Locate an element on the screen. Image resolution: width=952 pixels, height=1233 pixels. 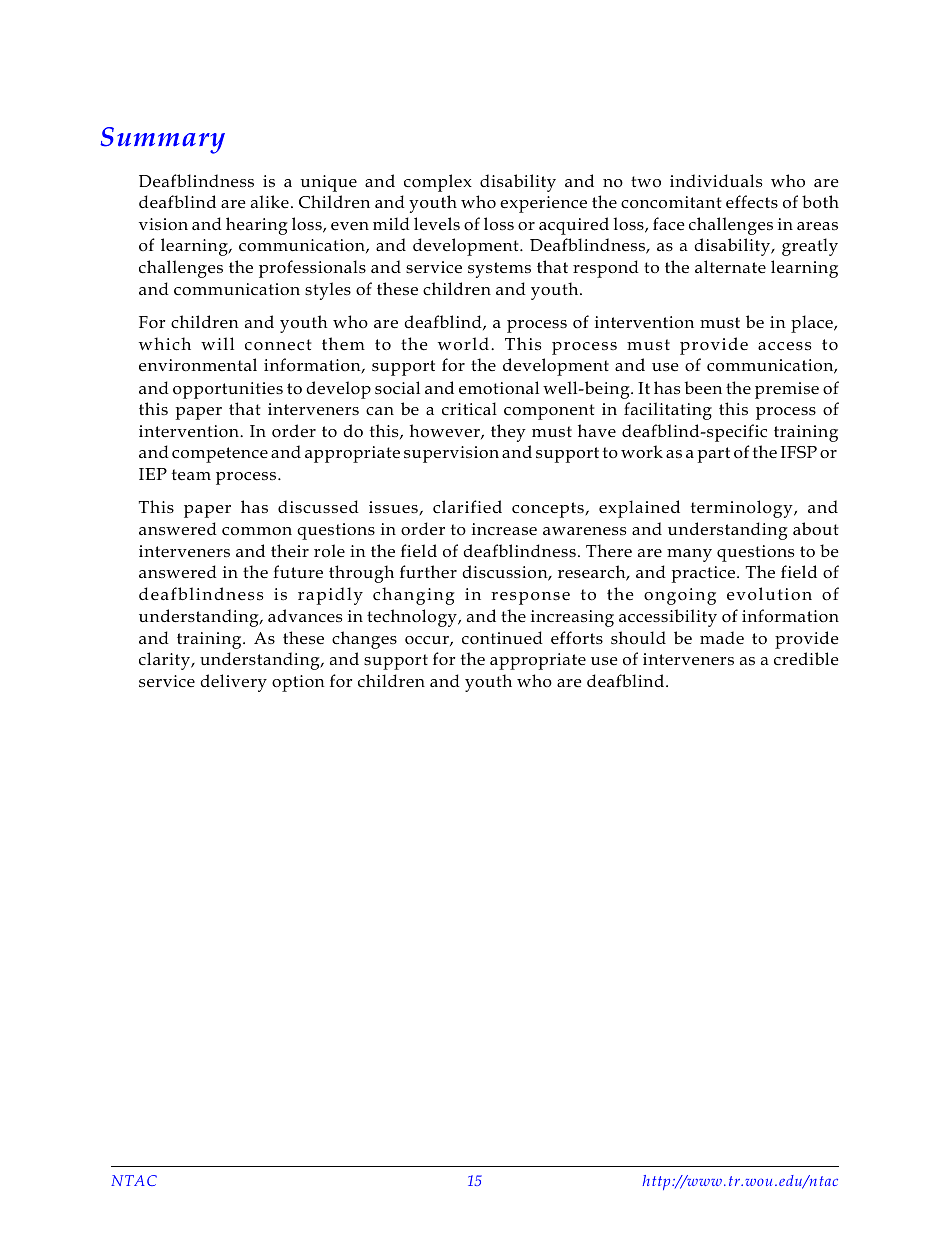
individuals is located at coordinates (716, 181).
